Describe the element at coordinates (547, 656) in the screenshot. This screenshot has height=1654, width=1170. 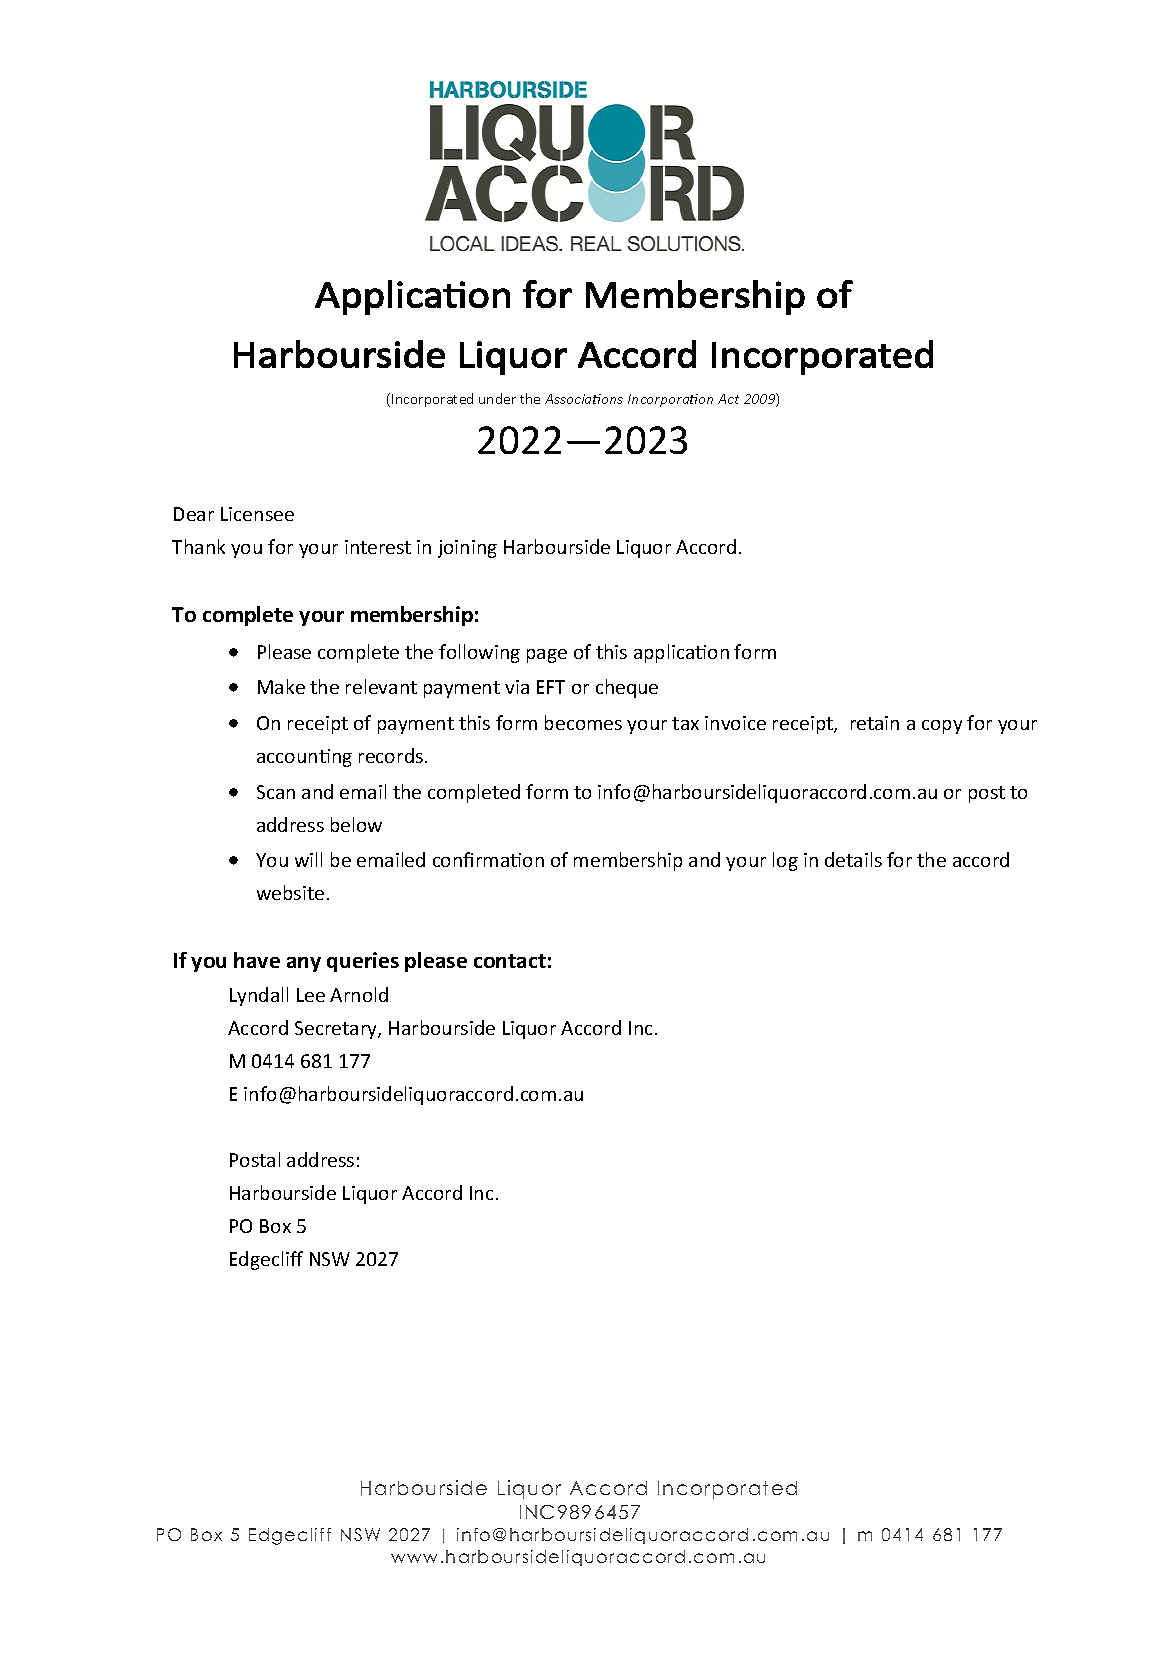
I see `page` at that location.
